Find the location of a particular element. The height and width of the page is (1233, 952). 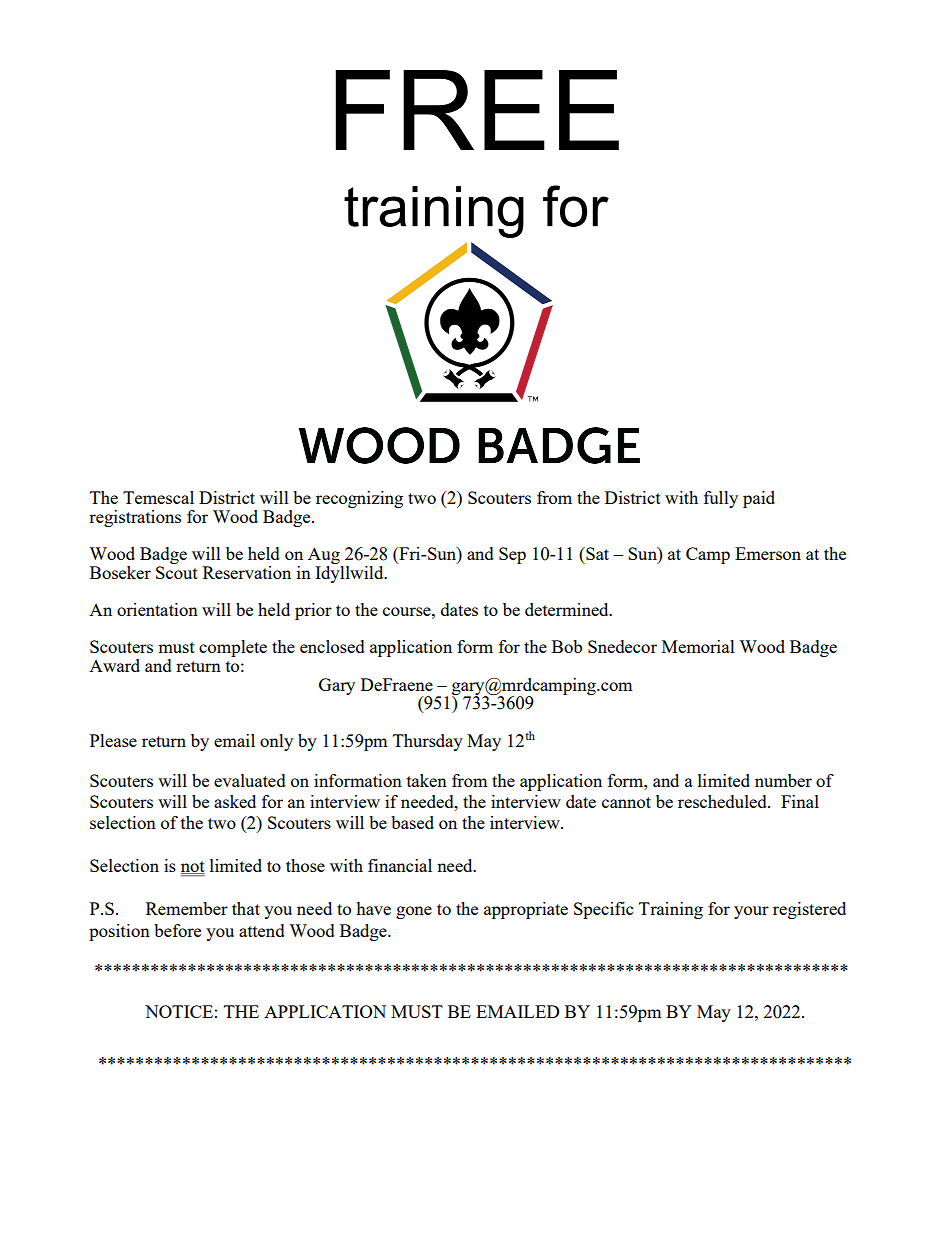

paid is located at coordinates (759, 499).
